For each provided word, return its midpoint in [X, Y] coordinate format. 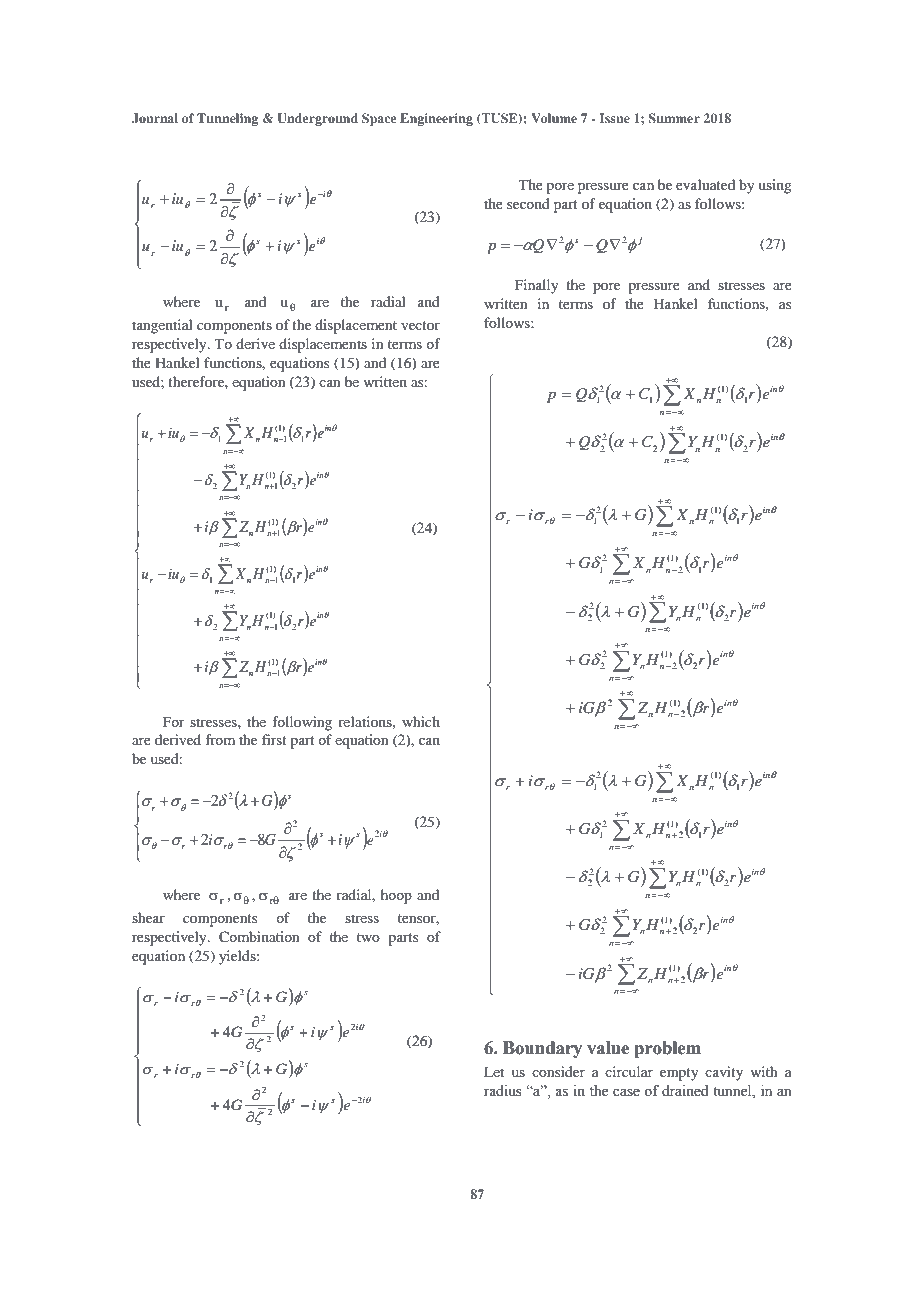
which [421, 721]
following [302, 723]
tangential [162, 326]
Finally [536, 286]
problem [667, 1049]
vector [420, 325]
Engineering [436, 119]
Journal [155, 118]
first [274, 739]
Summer [674, 118]
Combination [259, 937]
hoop [396, 896]
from [220, 739]
